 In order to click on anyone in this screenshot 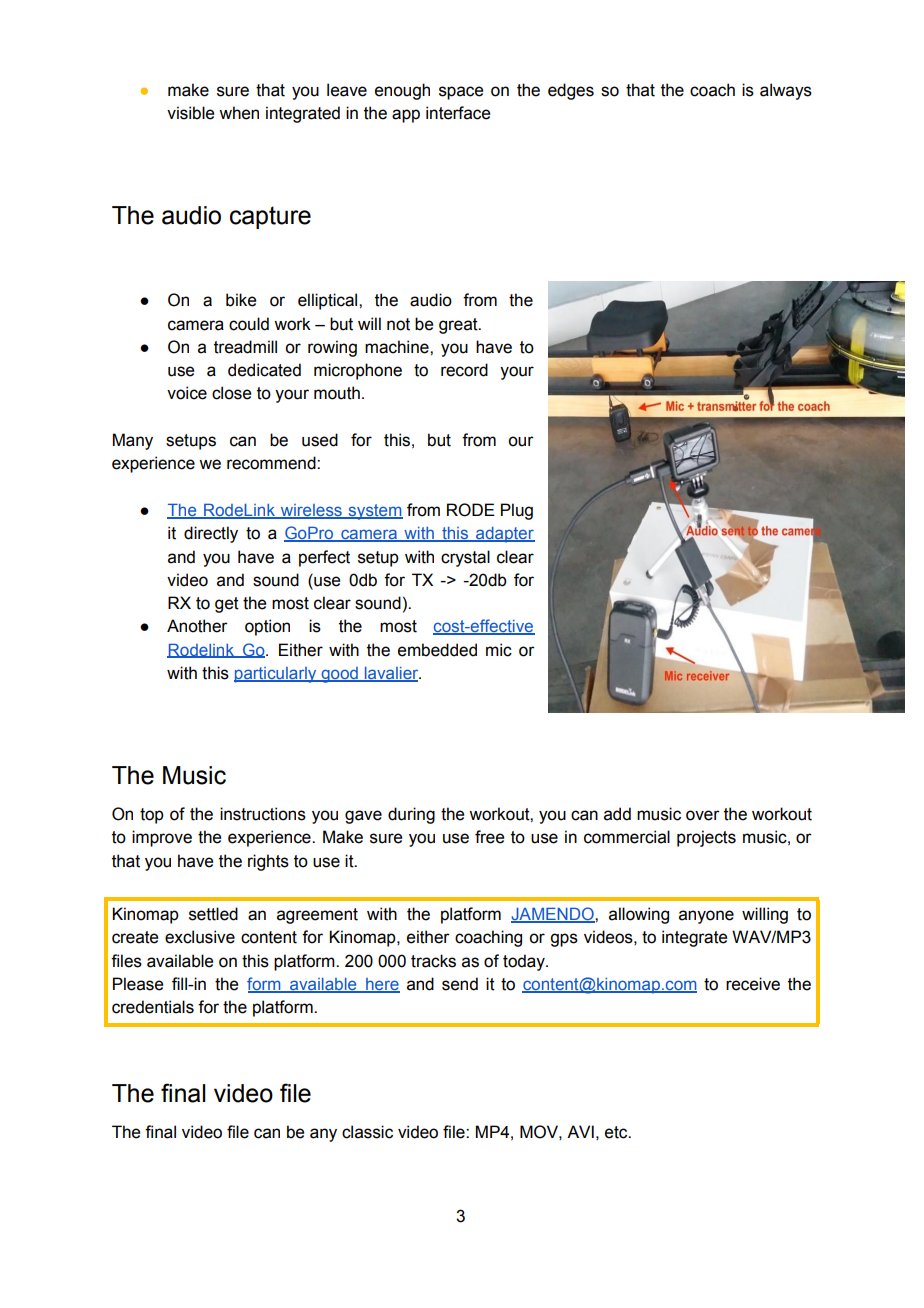, I will do `click(706, 917)`.
